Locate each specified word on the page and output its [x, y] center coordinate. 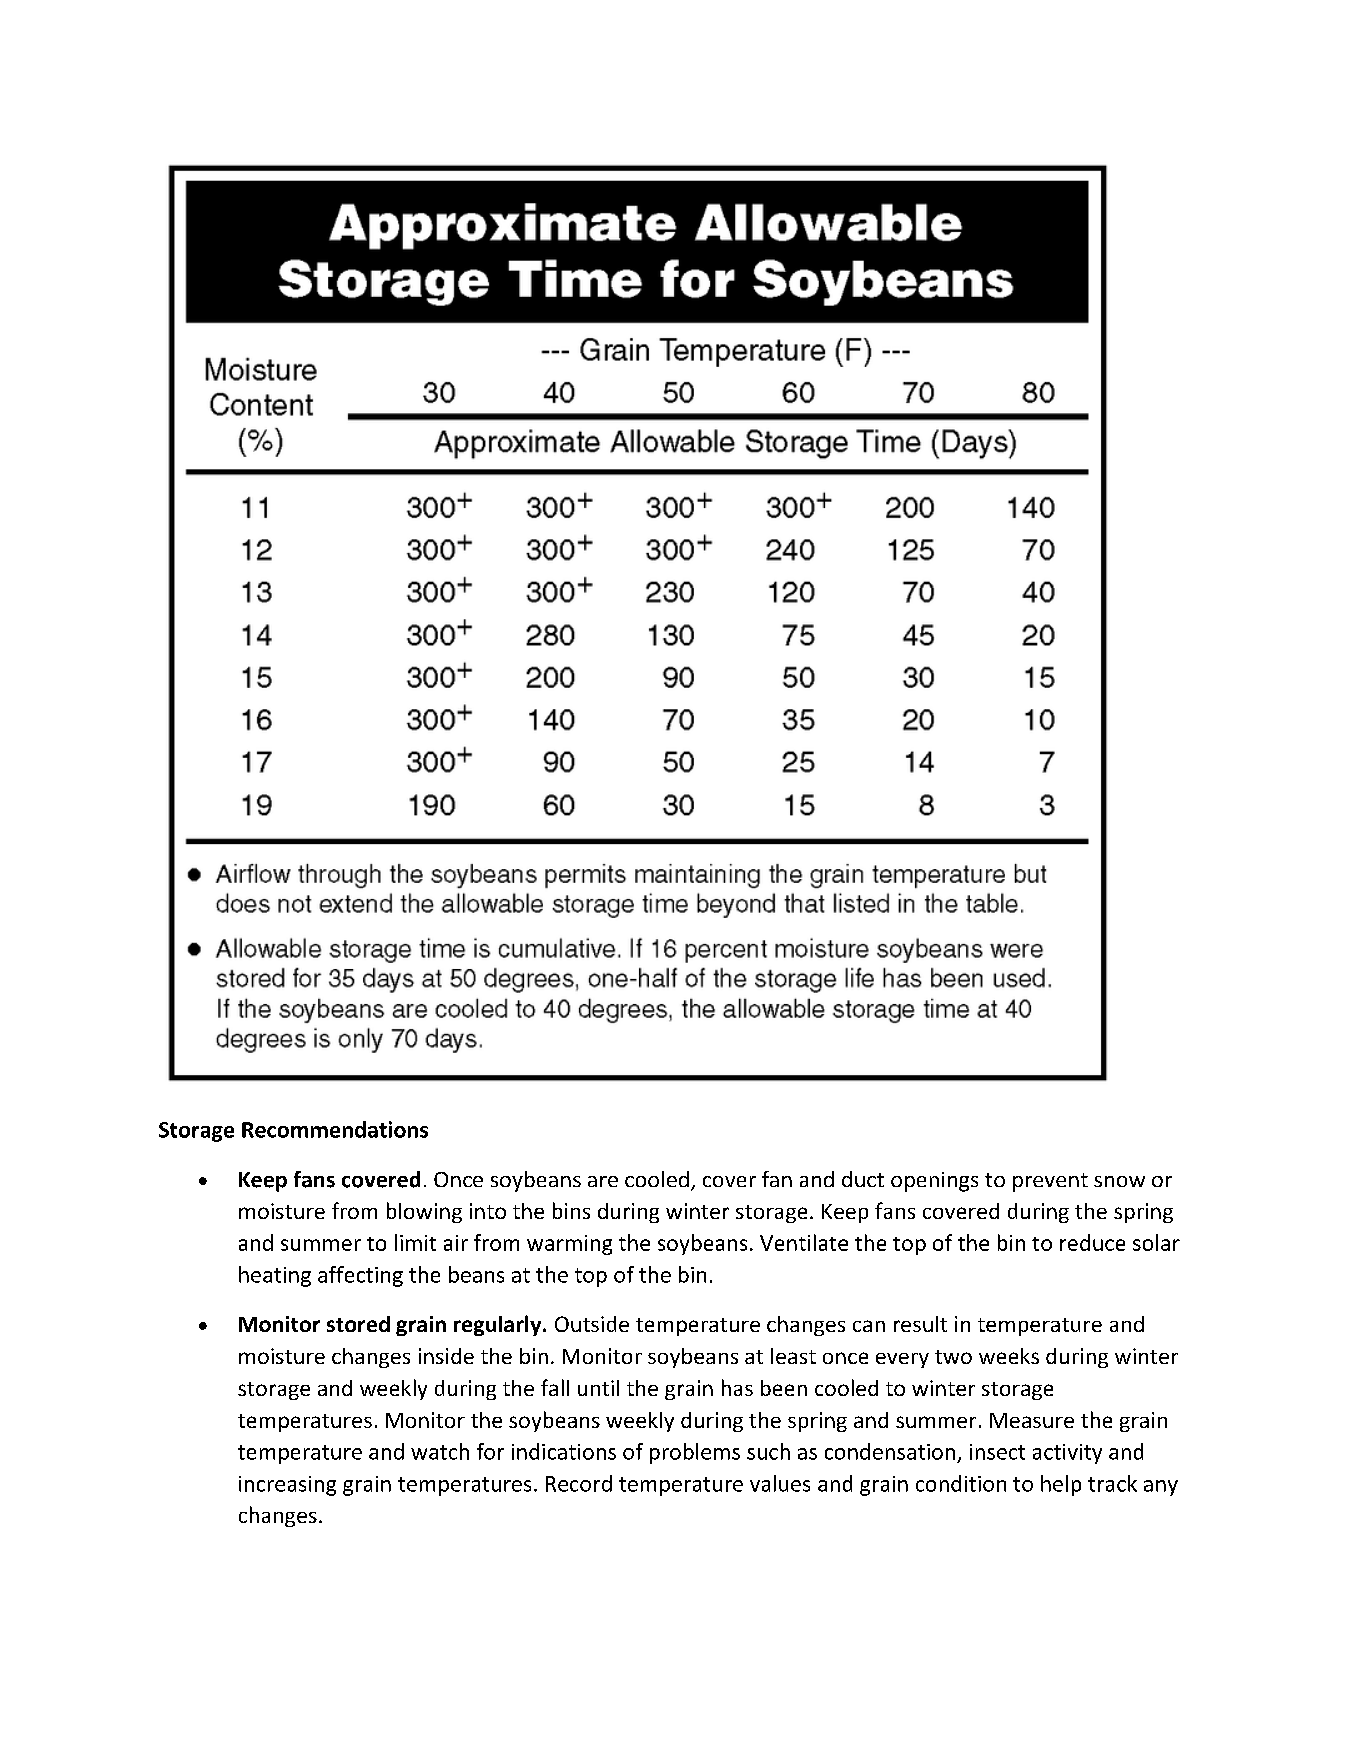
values [780, 1483]
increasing [287, 1486]
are [603, 1181]
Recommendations [335, 1129]
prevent [1050, 1182]
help [1061, 1485]
